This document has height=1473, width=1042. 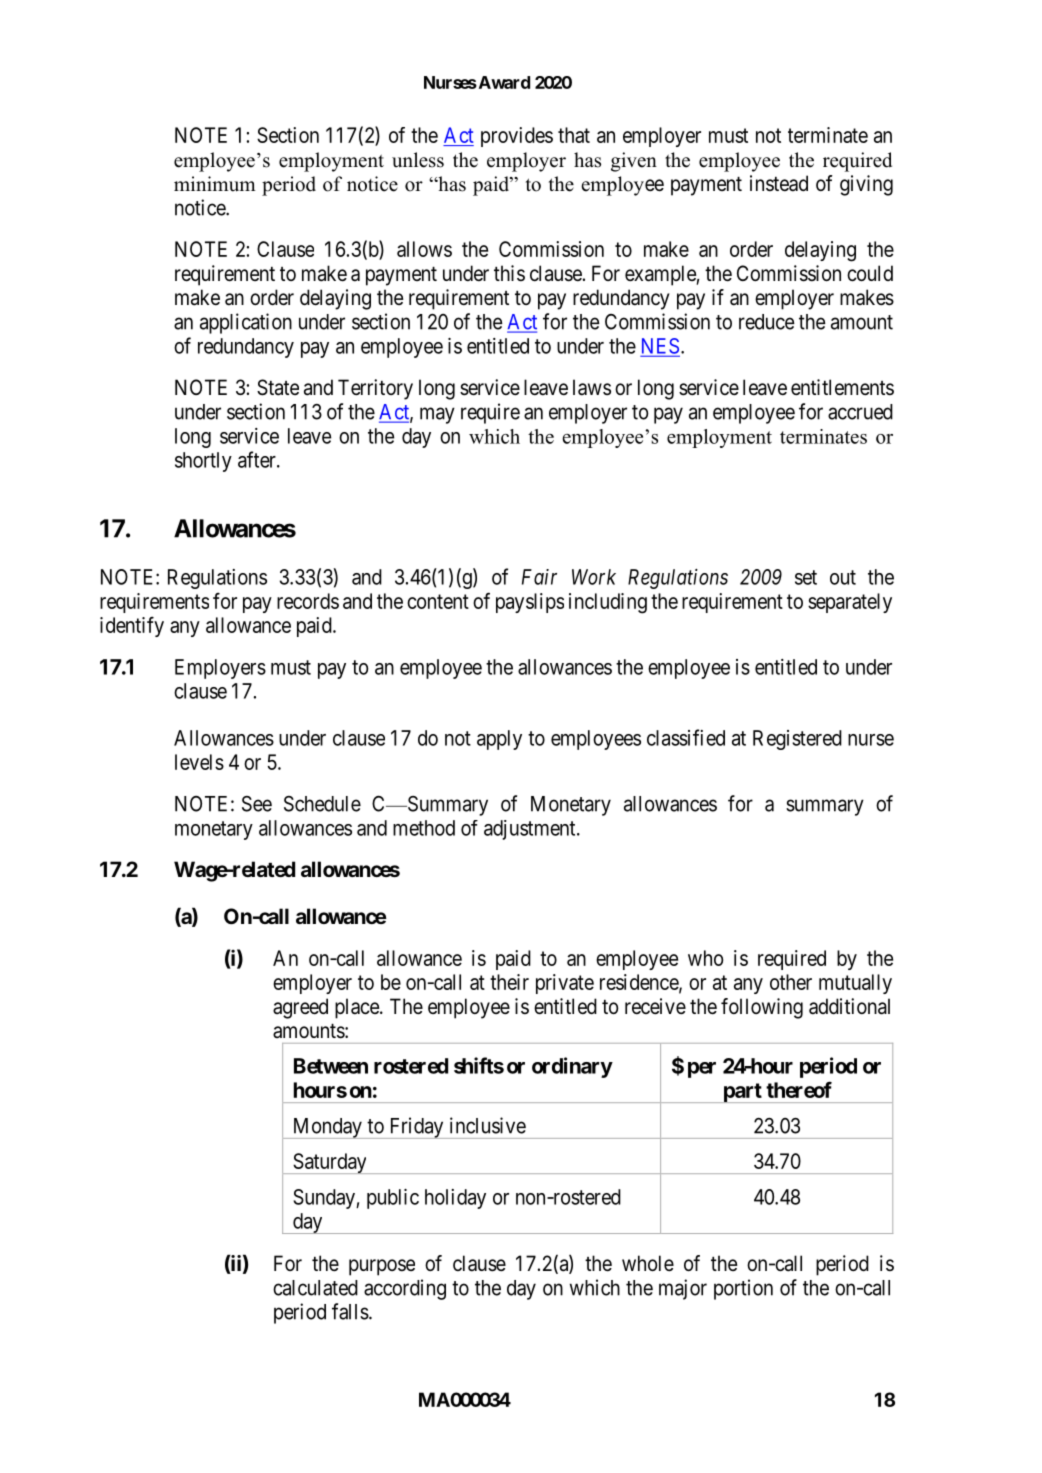 I want to click on minimum, so click(x=215, y=184).
